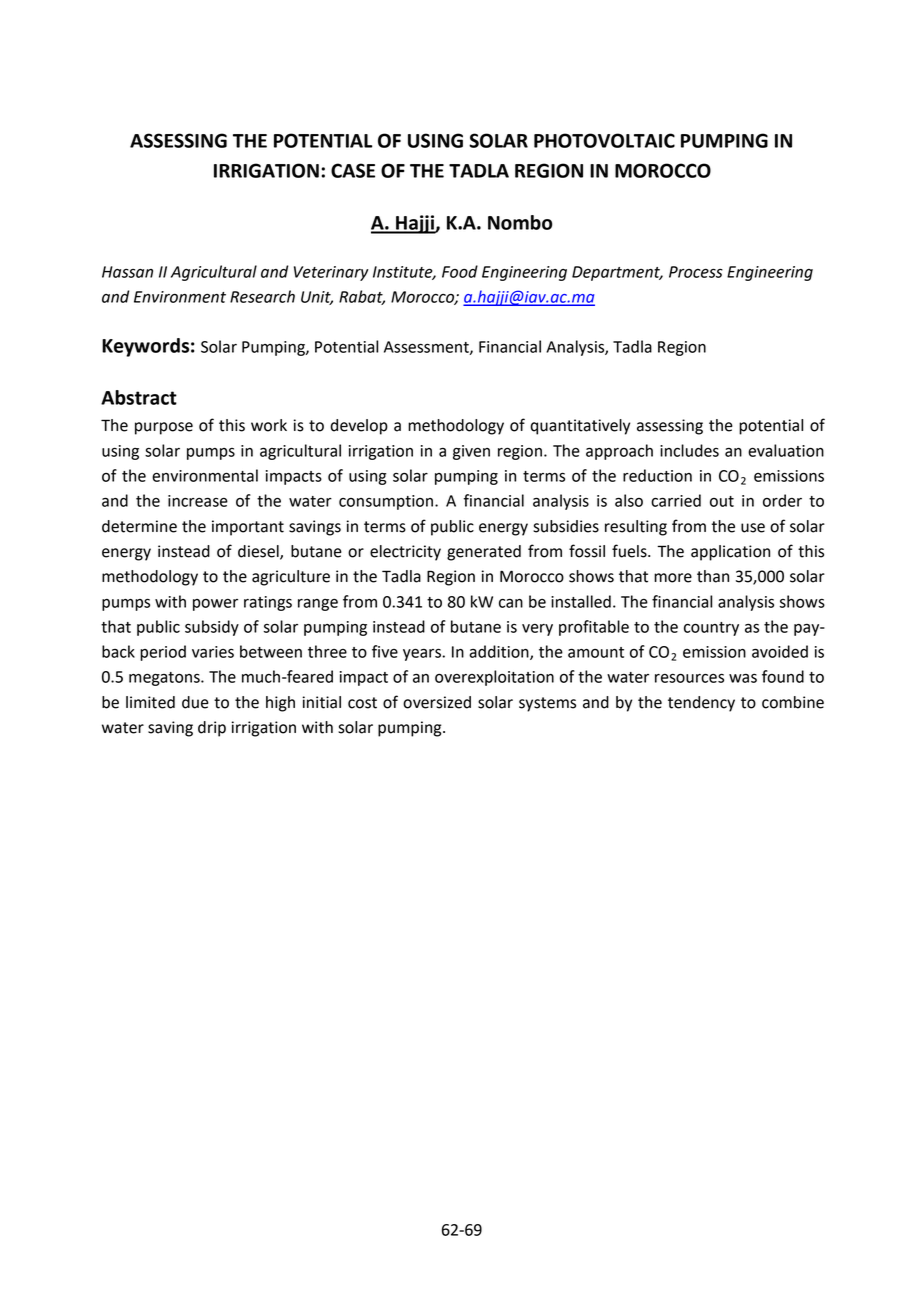 This document has width=924, height=1305. Describe the element at coordinates (580, 427) in the document. I see `quantitatively` at that location.
